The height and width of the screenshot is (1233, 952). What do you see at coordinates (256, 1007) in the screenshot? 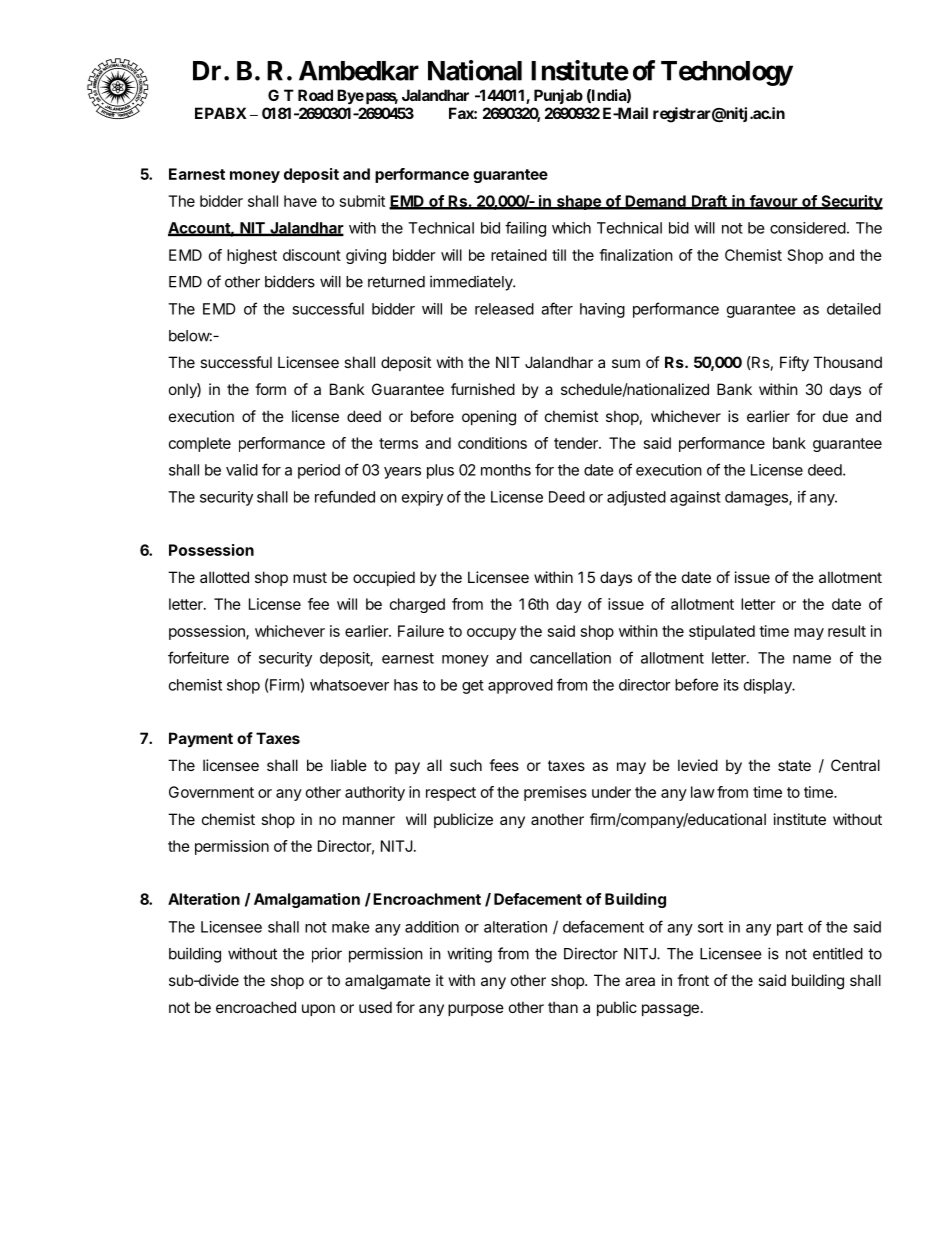
I see `encroached` at bounding box center [256, 1007].
